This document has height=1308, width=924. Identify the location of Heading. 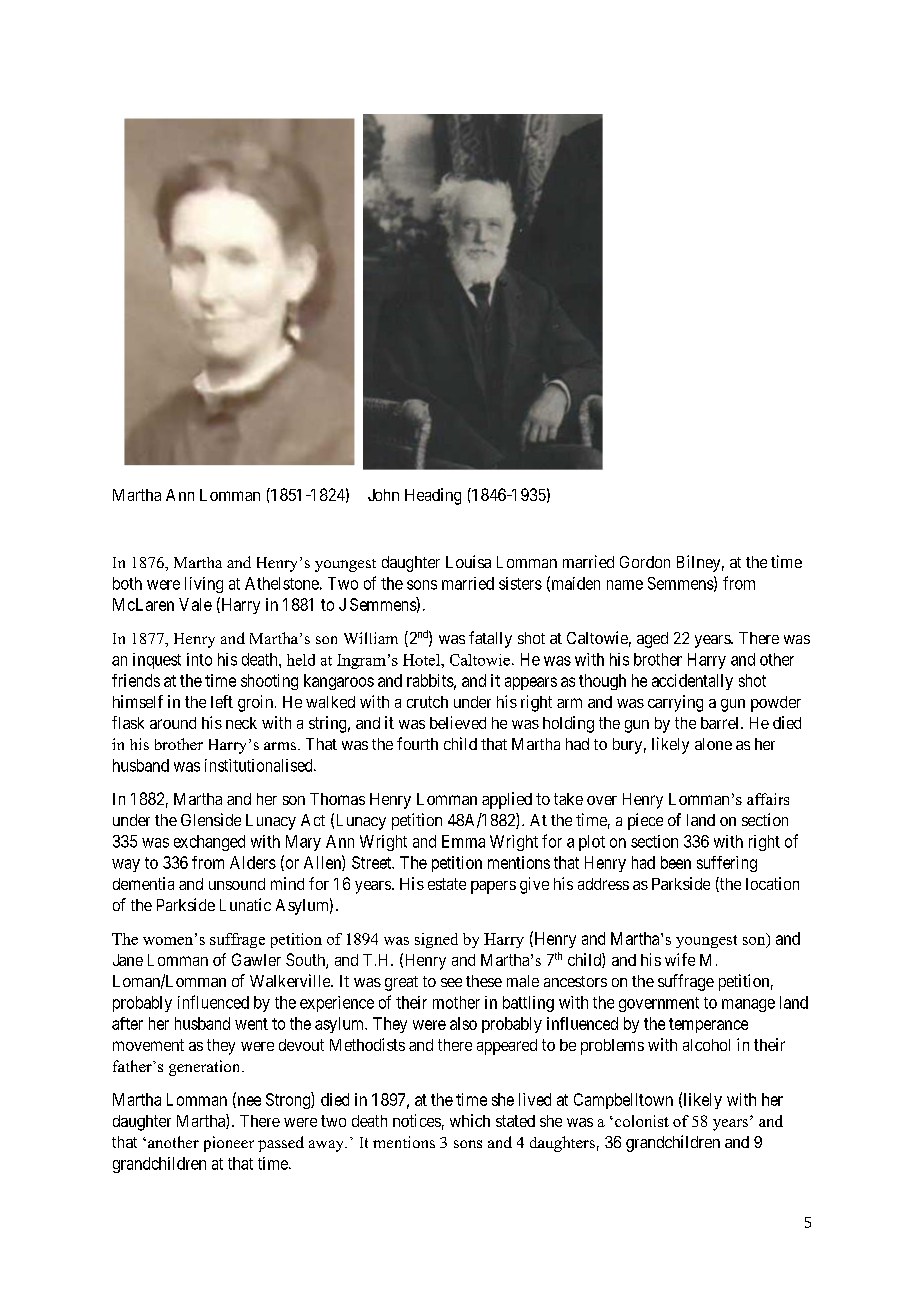
(433, 496).
